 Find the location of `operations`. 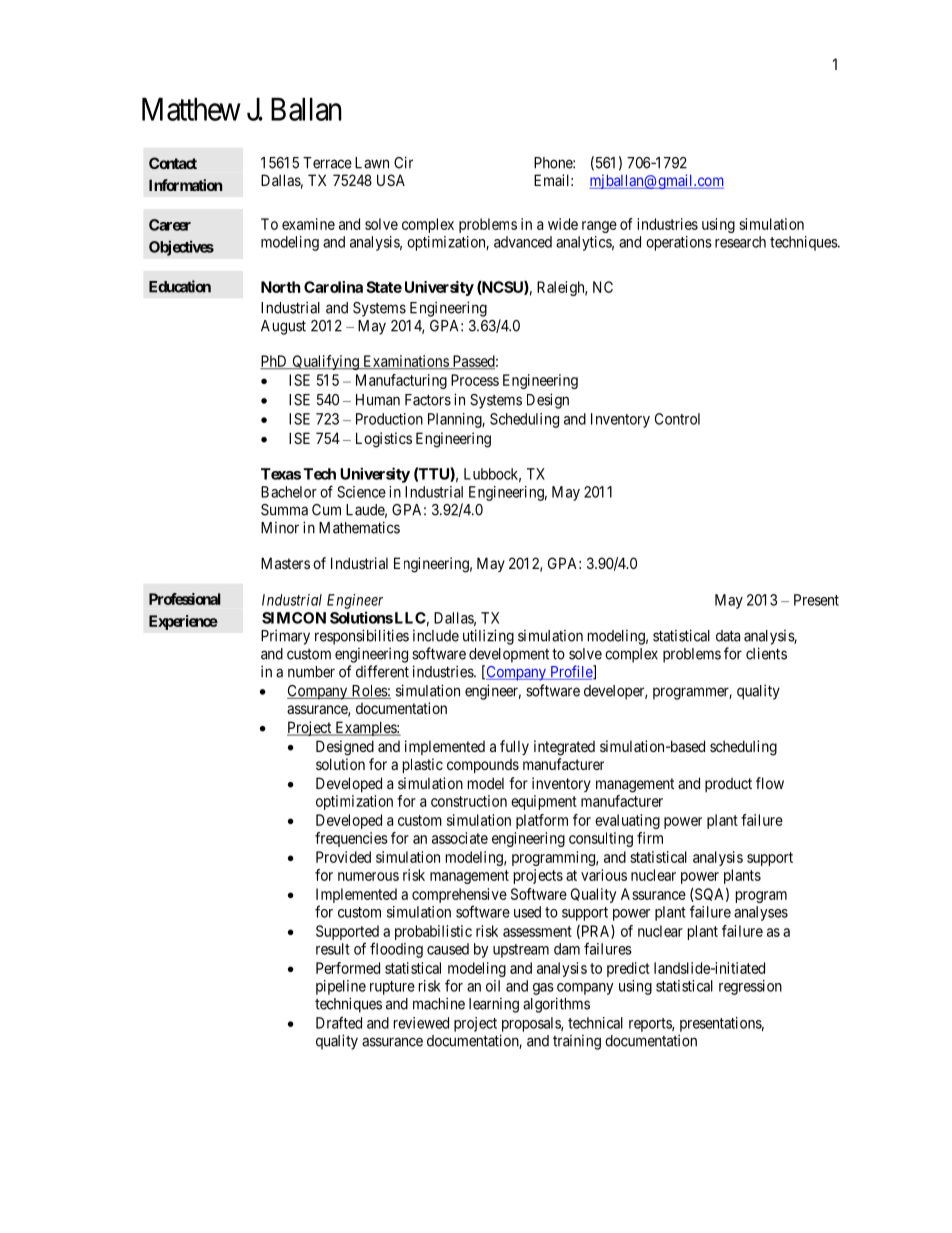

operations is located at coordinates (679, 243).
